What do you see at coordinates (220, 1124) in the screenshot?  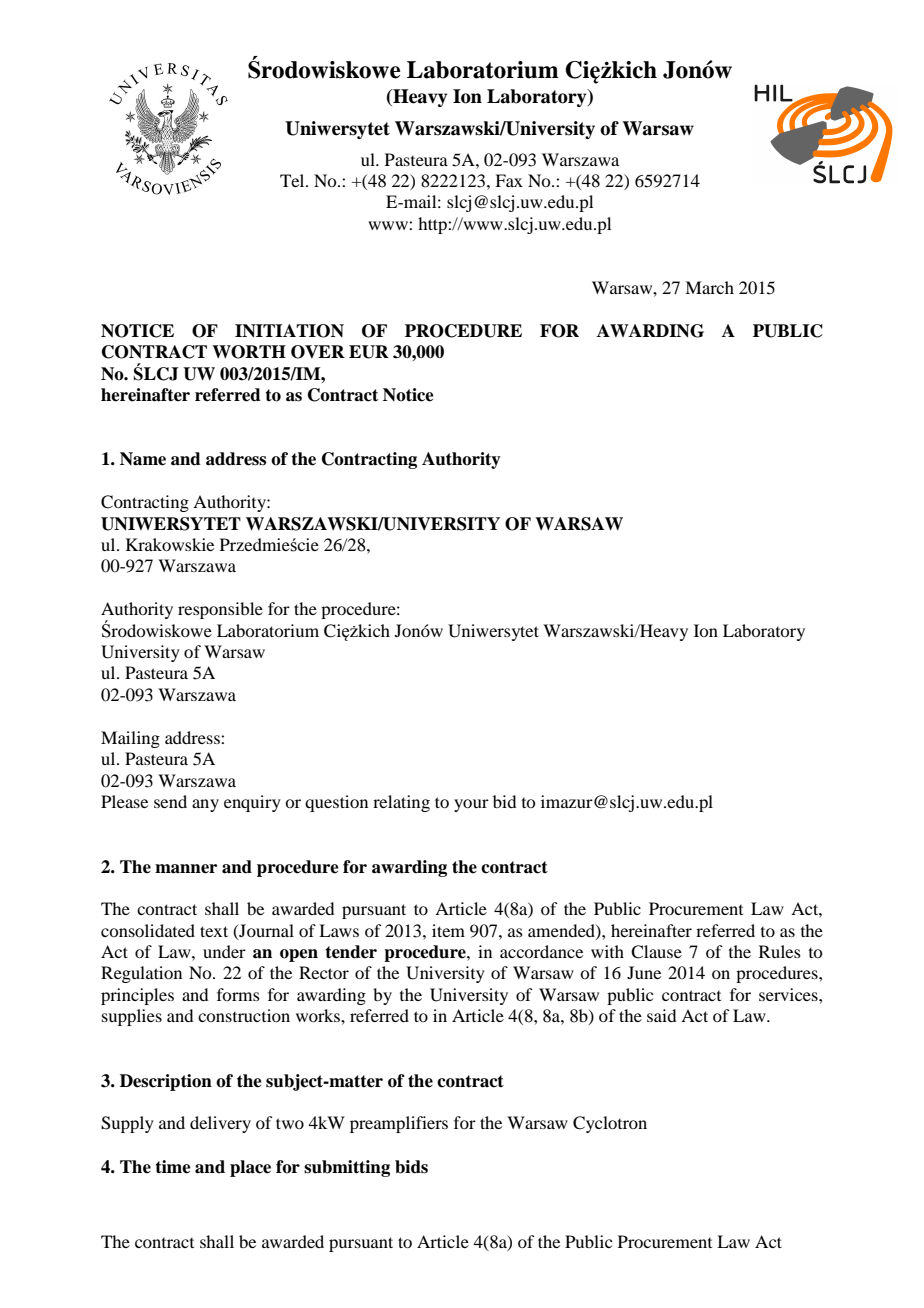 I see `delivery` at bounding box center [220, 1124].
